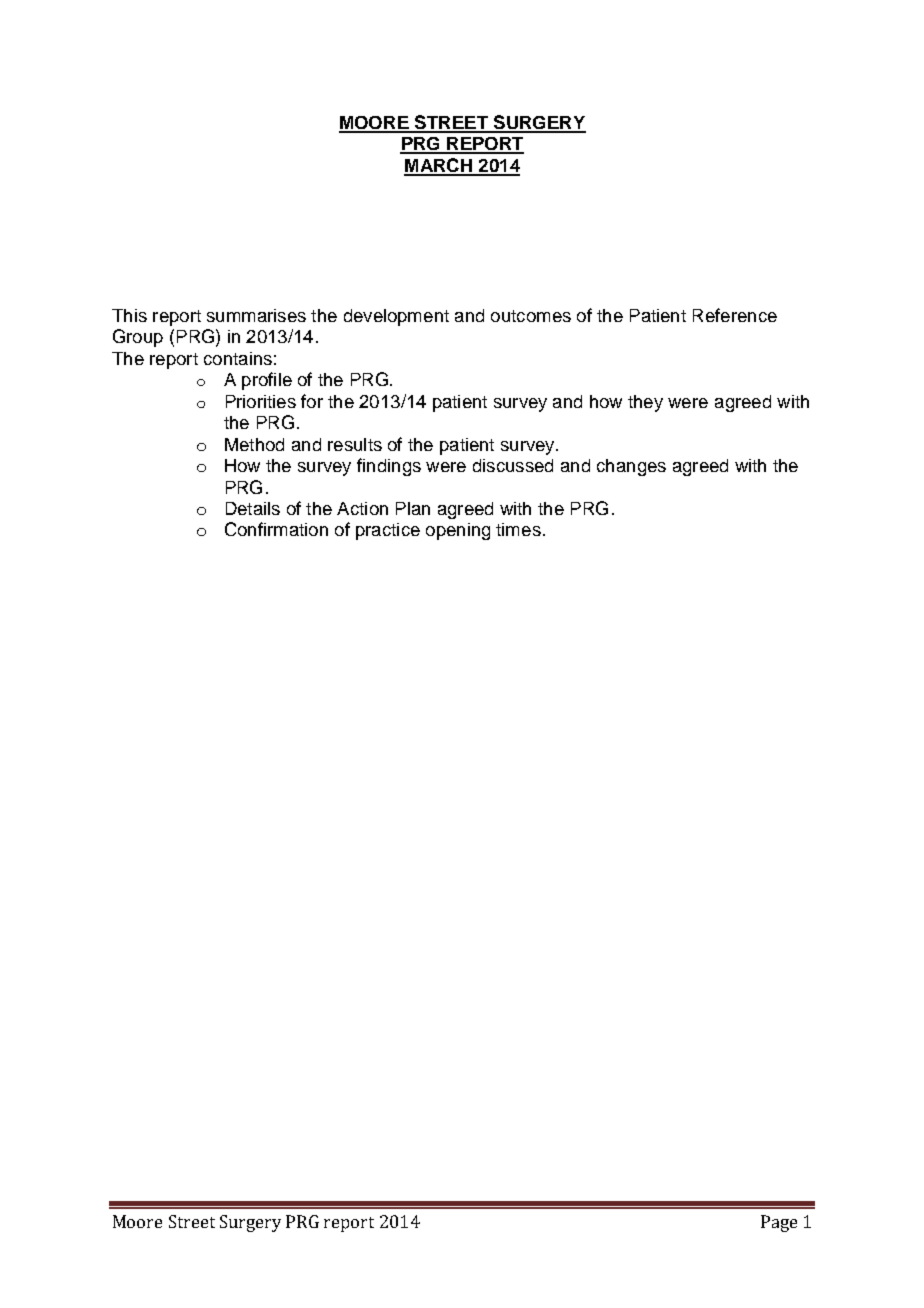 This screenshot has width=924, height=1308. Describe the element at coordinates (388, 531) in the screenshot. I see `practice` at that location.
